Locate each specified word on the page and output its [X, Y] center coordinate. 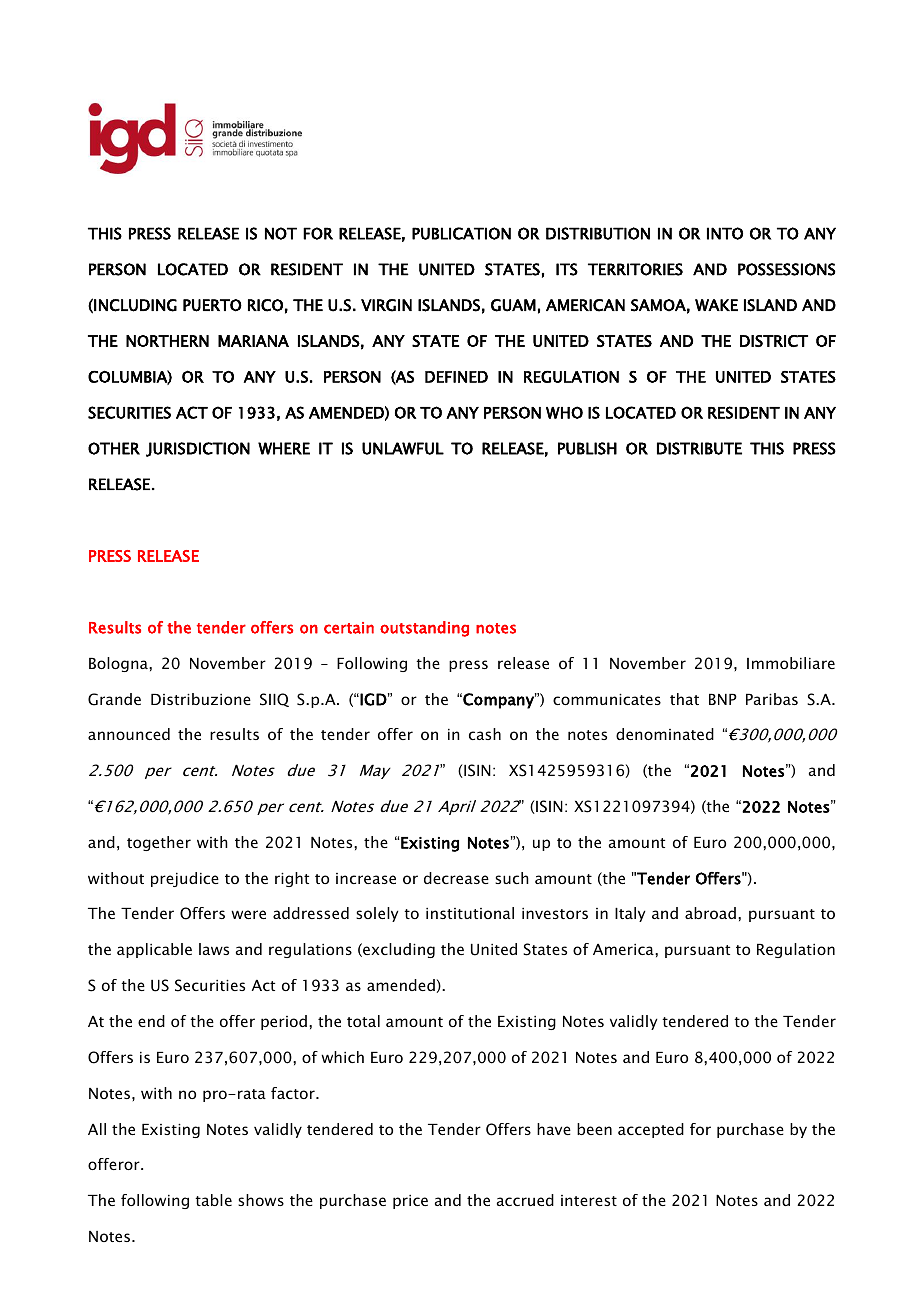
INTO [725, 233]
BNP [723, 699]
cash [485, 734]
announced [129, 734]
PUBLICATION [461, 233]
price [410, 1202]
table [213, 1200]
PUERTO [212, 305]
